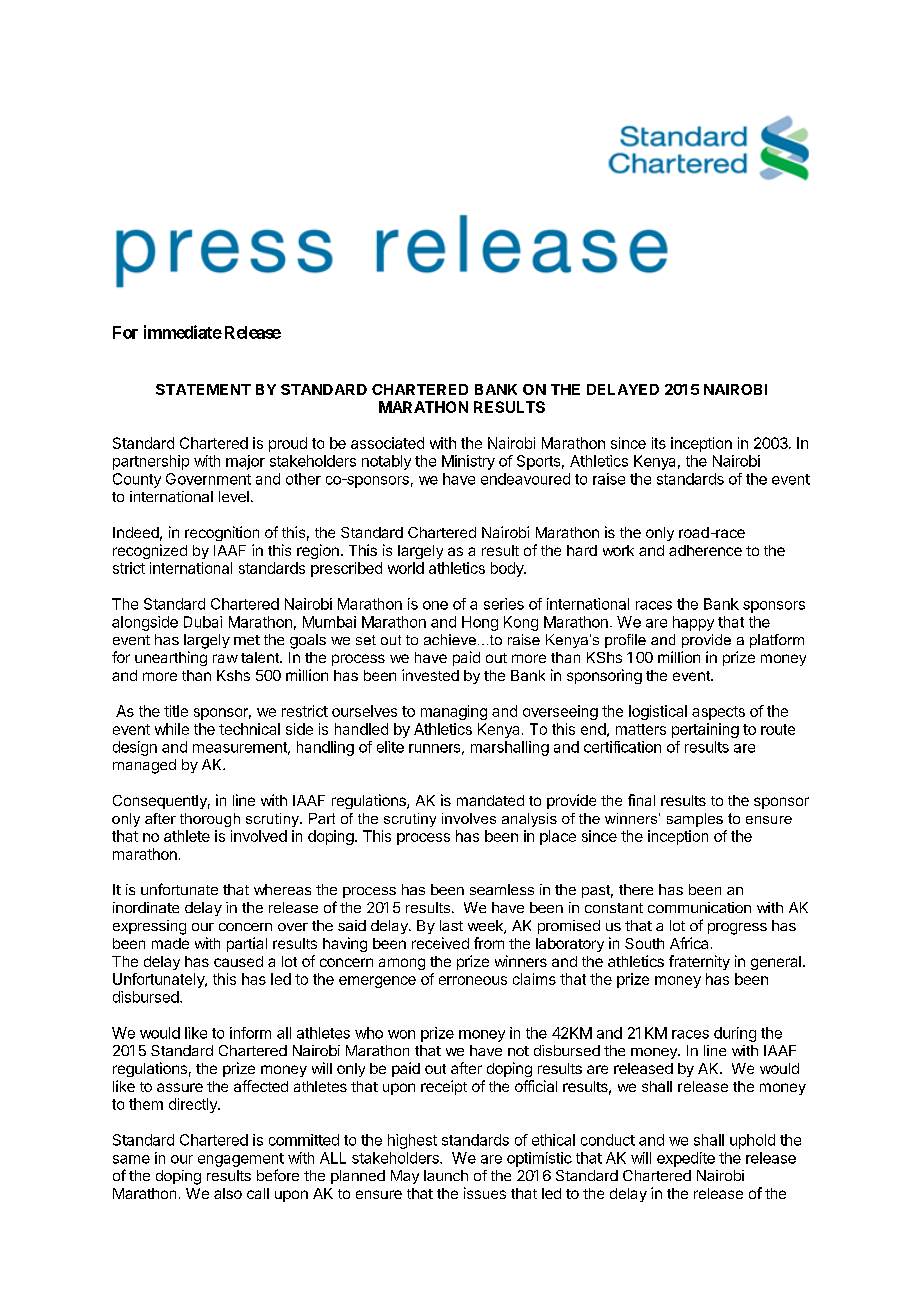  What do you see at coordinates (705, 730) in the screenshot?
I see `pertaining` at bounding box center [705, 730].
